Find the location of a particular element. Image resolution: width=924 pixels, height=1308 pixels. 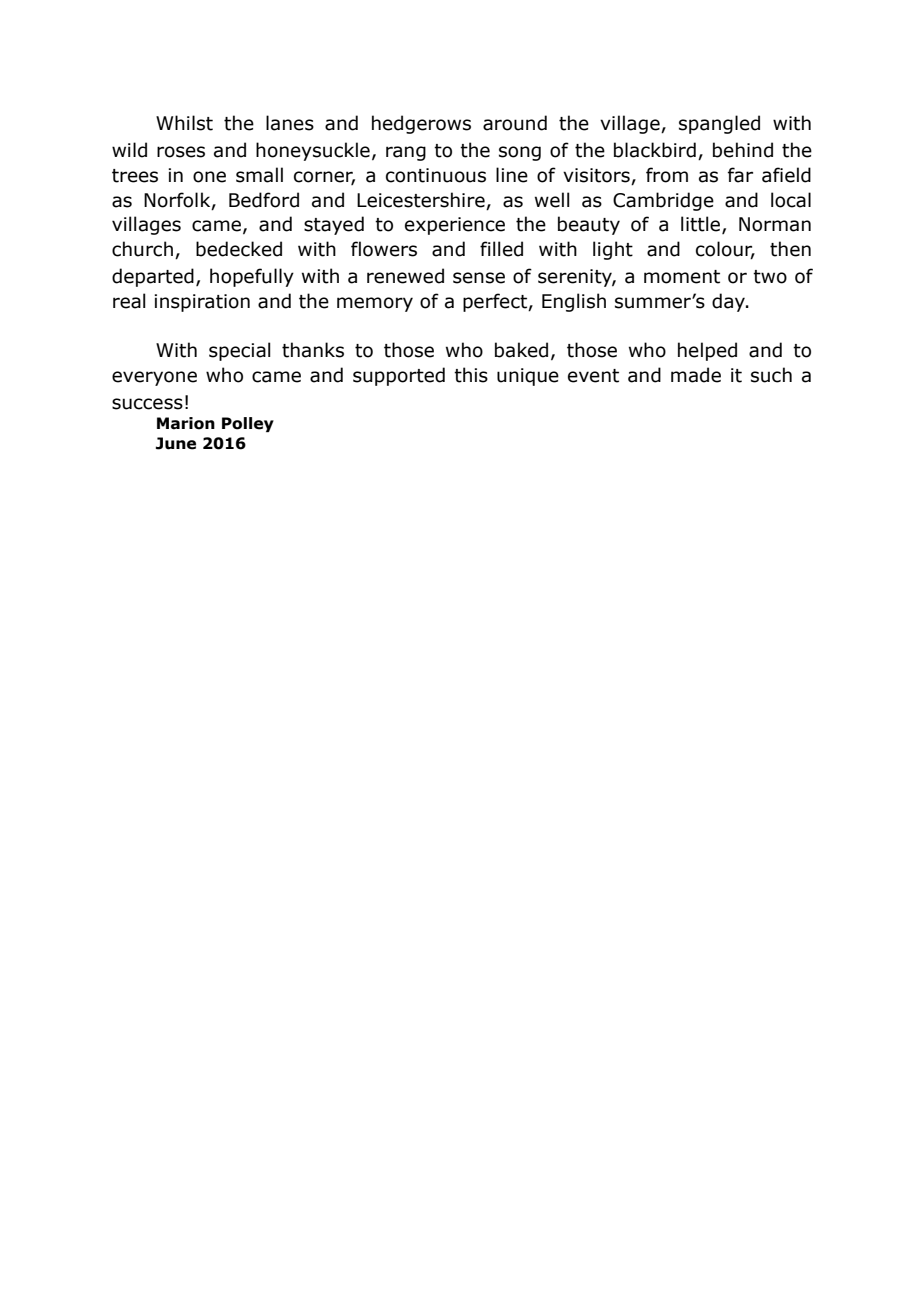

everyone is located at coordinates (154, 378).
